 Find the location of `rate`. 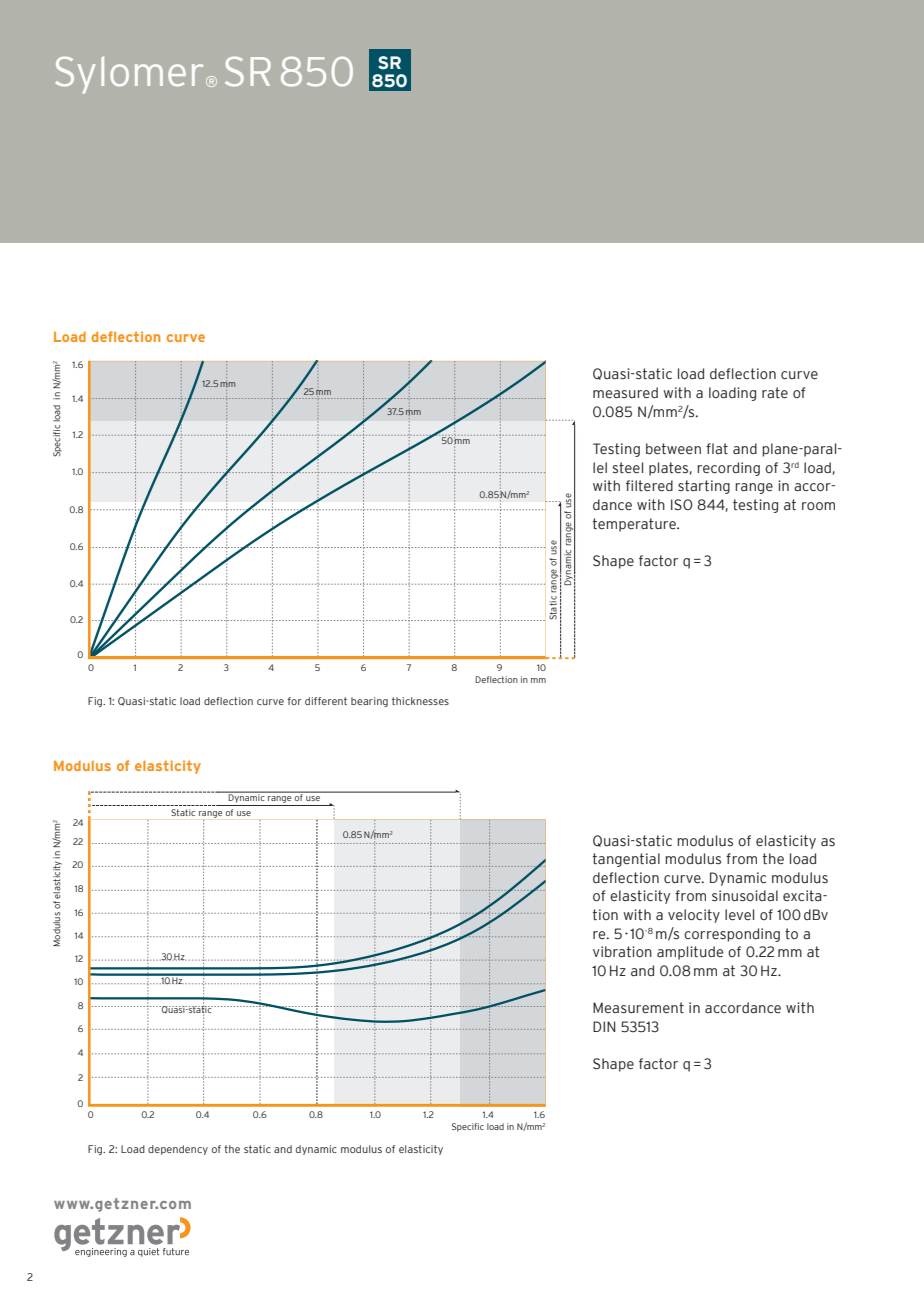

rate is located at coordinates (775, 393).
